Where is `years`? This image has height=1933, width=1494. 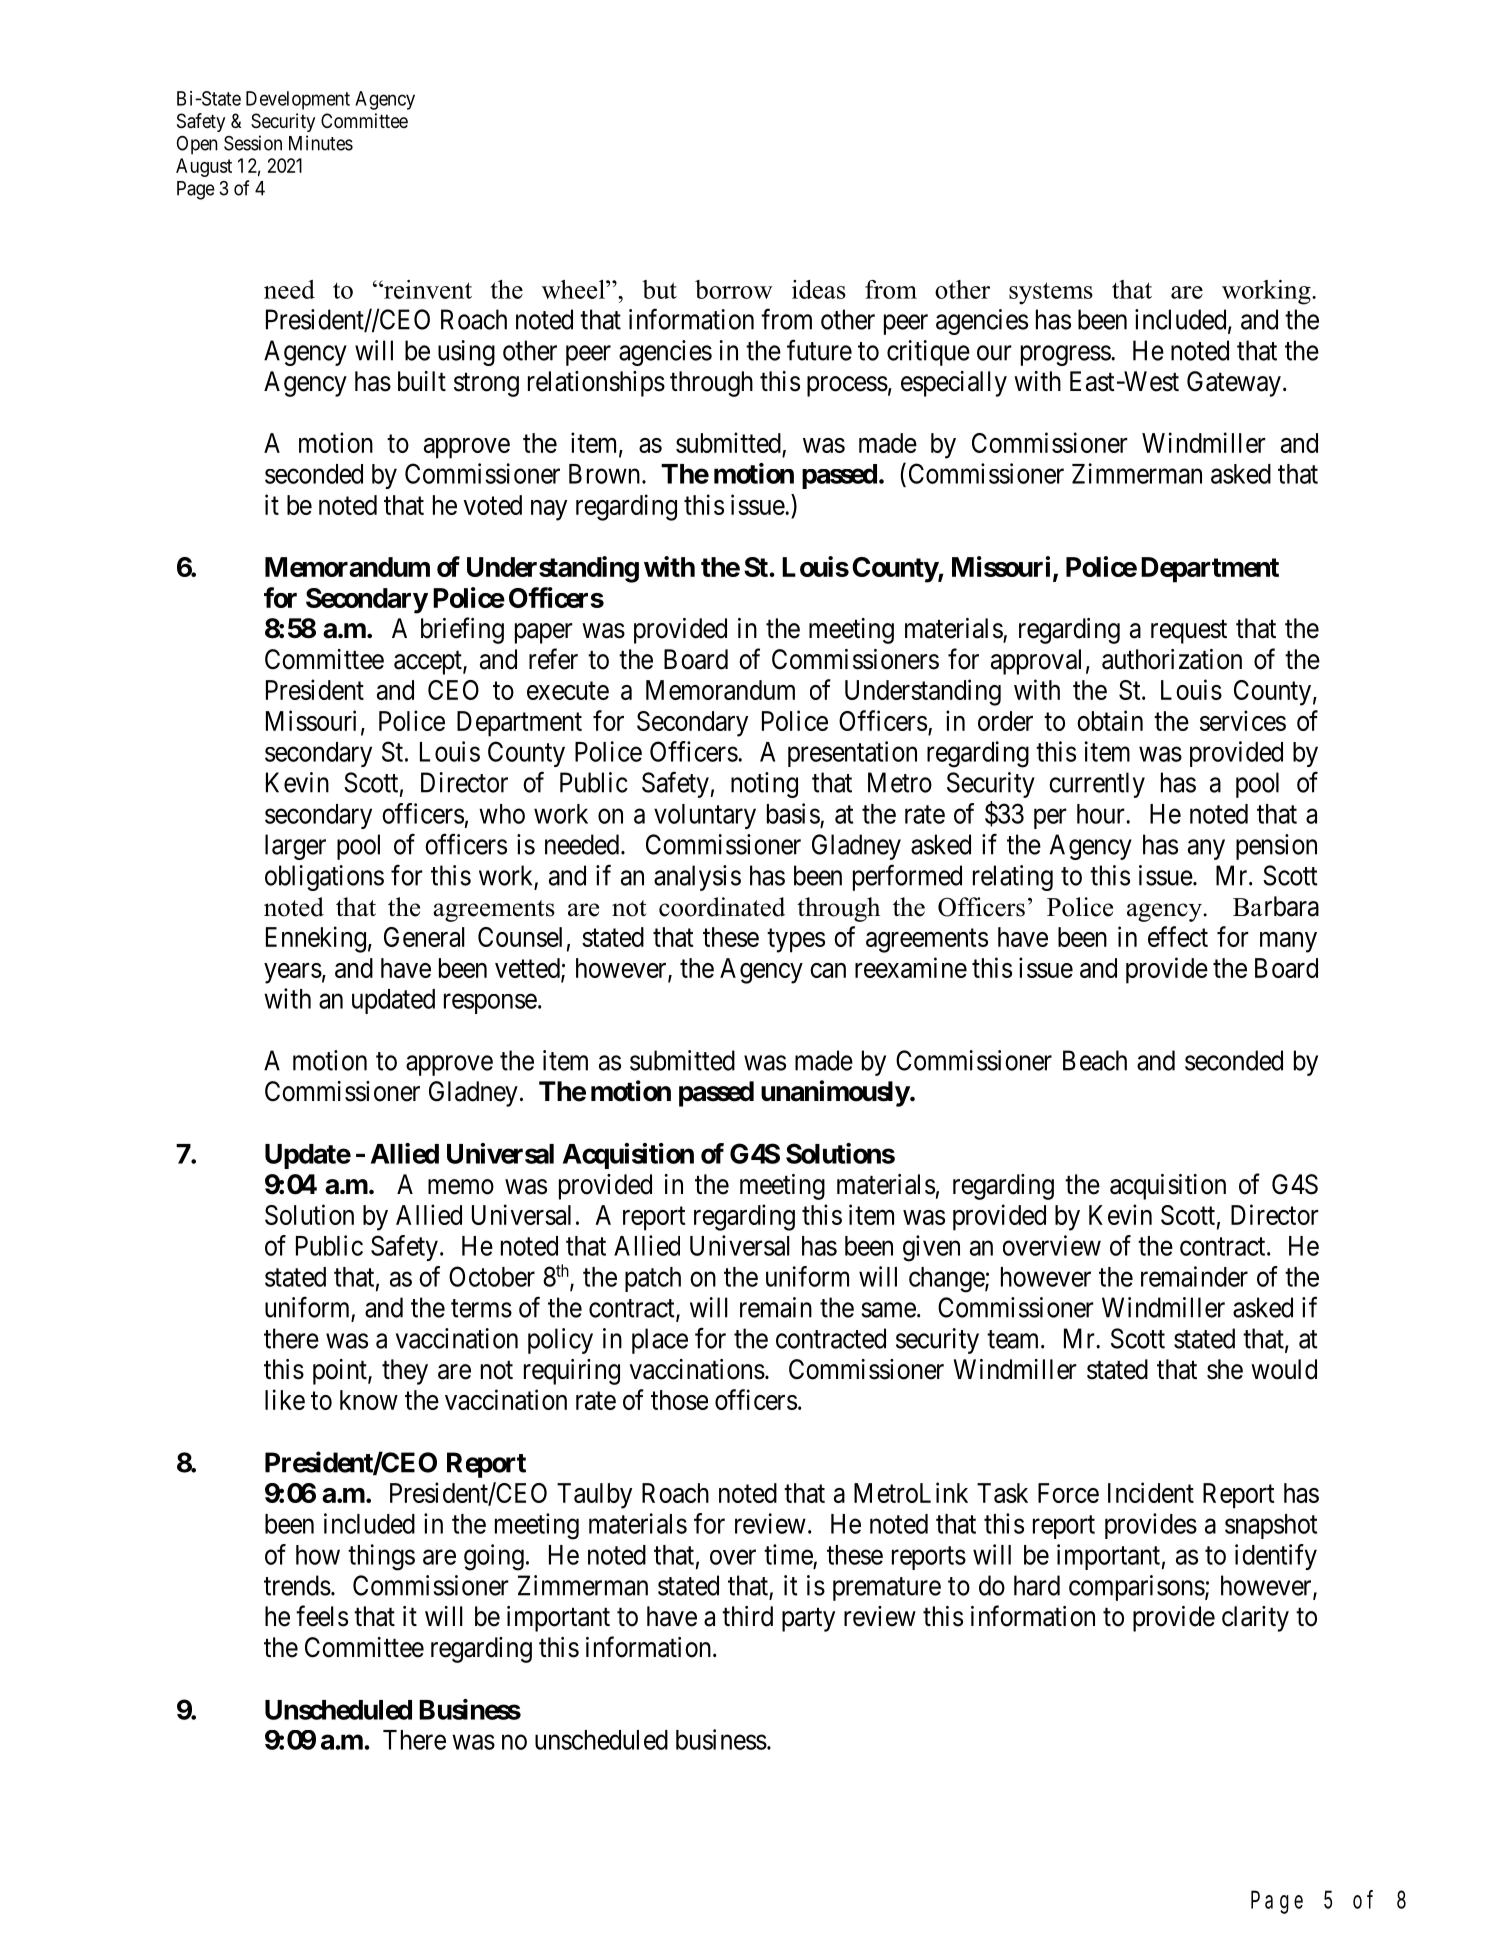
years is located at coordinates (293, 973).
